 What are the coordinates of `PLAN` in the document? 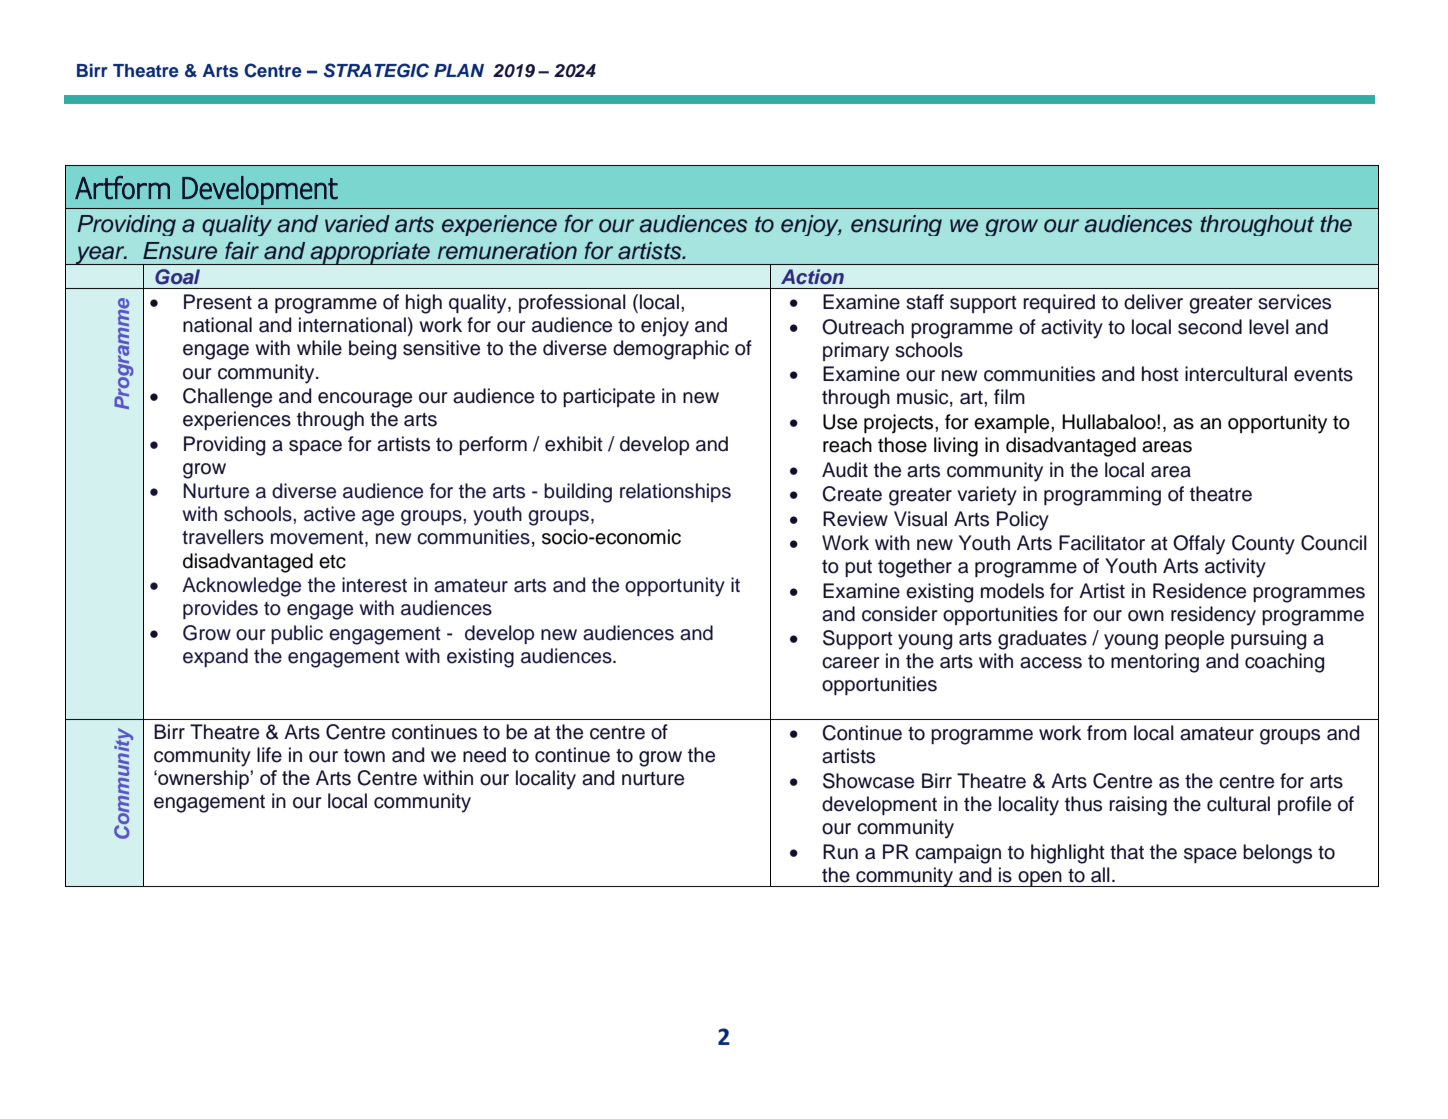 It's located at (459, 70).
